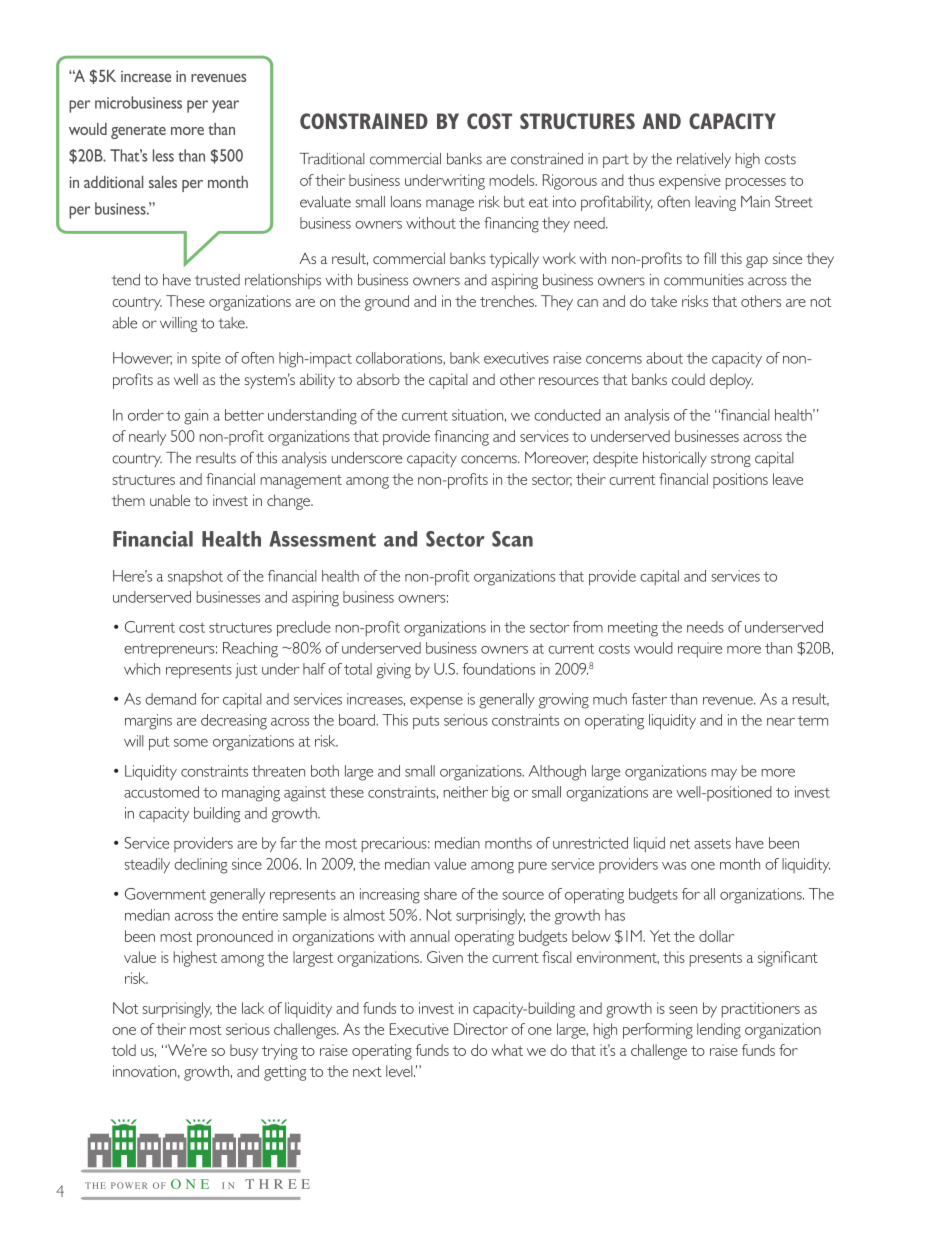 The height and width of the document is (1233, 952). What do you see at coordinates (740, 481) in the document?
I see `positions` at bounding box center [740, 481].
